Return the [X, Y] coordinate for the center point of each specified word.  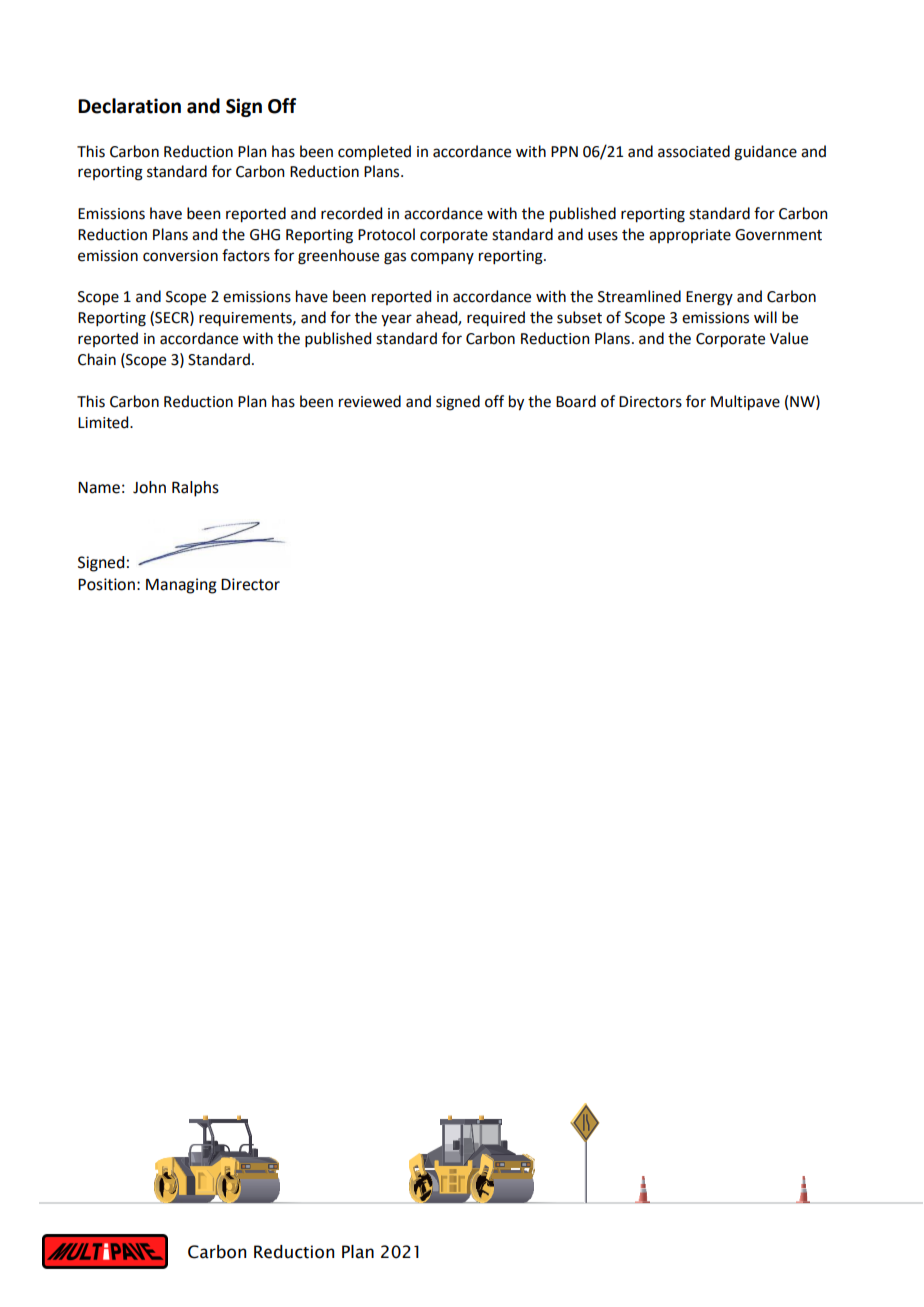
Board [576, 401]
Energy [709, 298]
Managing [181, 586]
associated [694, 151]
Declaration [129, 106]
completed [374, 153]
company [442, 258]
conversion [180, 256]
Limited [104, 422]
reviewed [370, 401]
